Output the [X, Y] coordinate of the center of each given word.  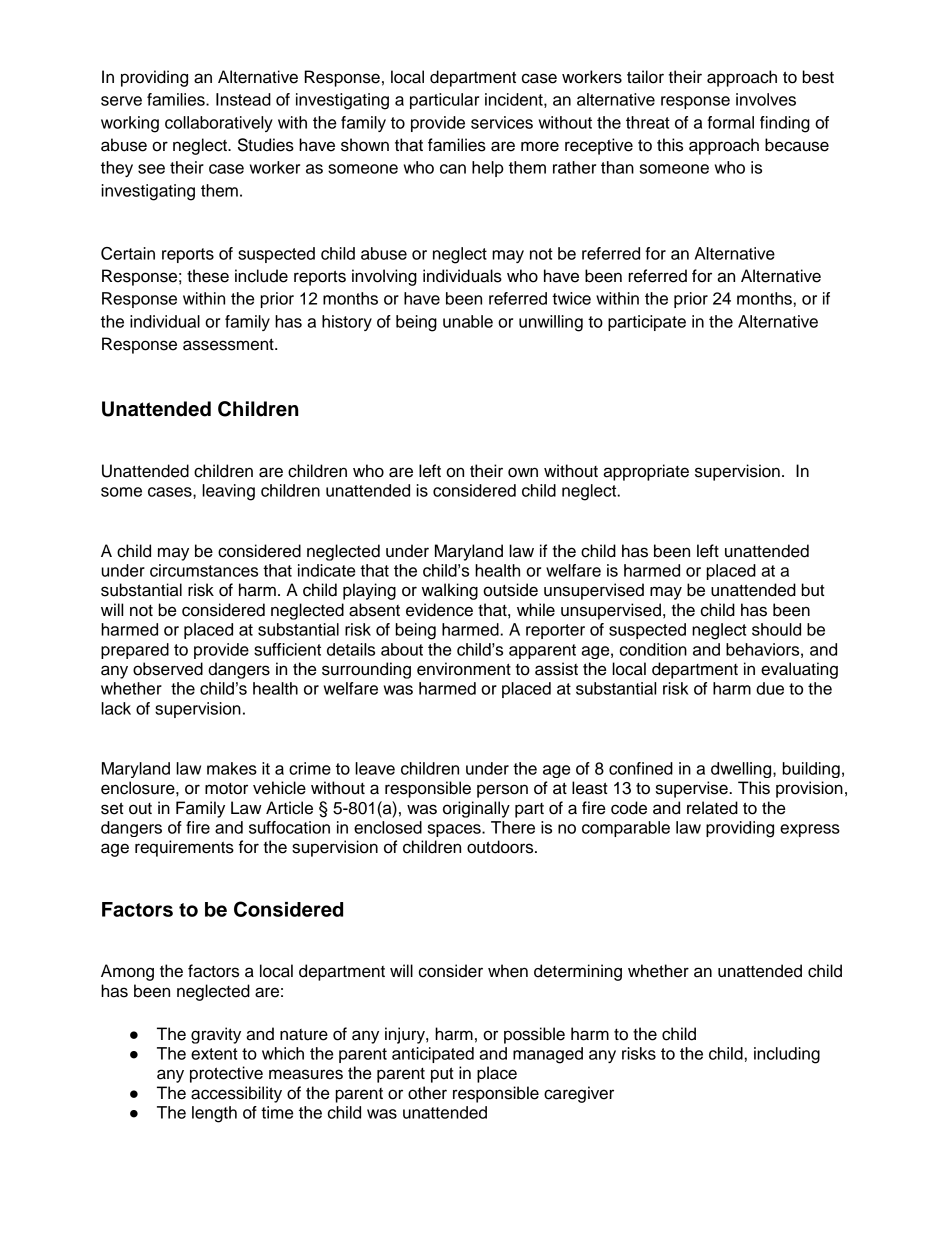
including [787, 1055]
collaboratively [219, 124]
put [442, 1075]
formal [730, 122]
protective [226, 1074]
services [502, 122]
